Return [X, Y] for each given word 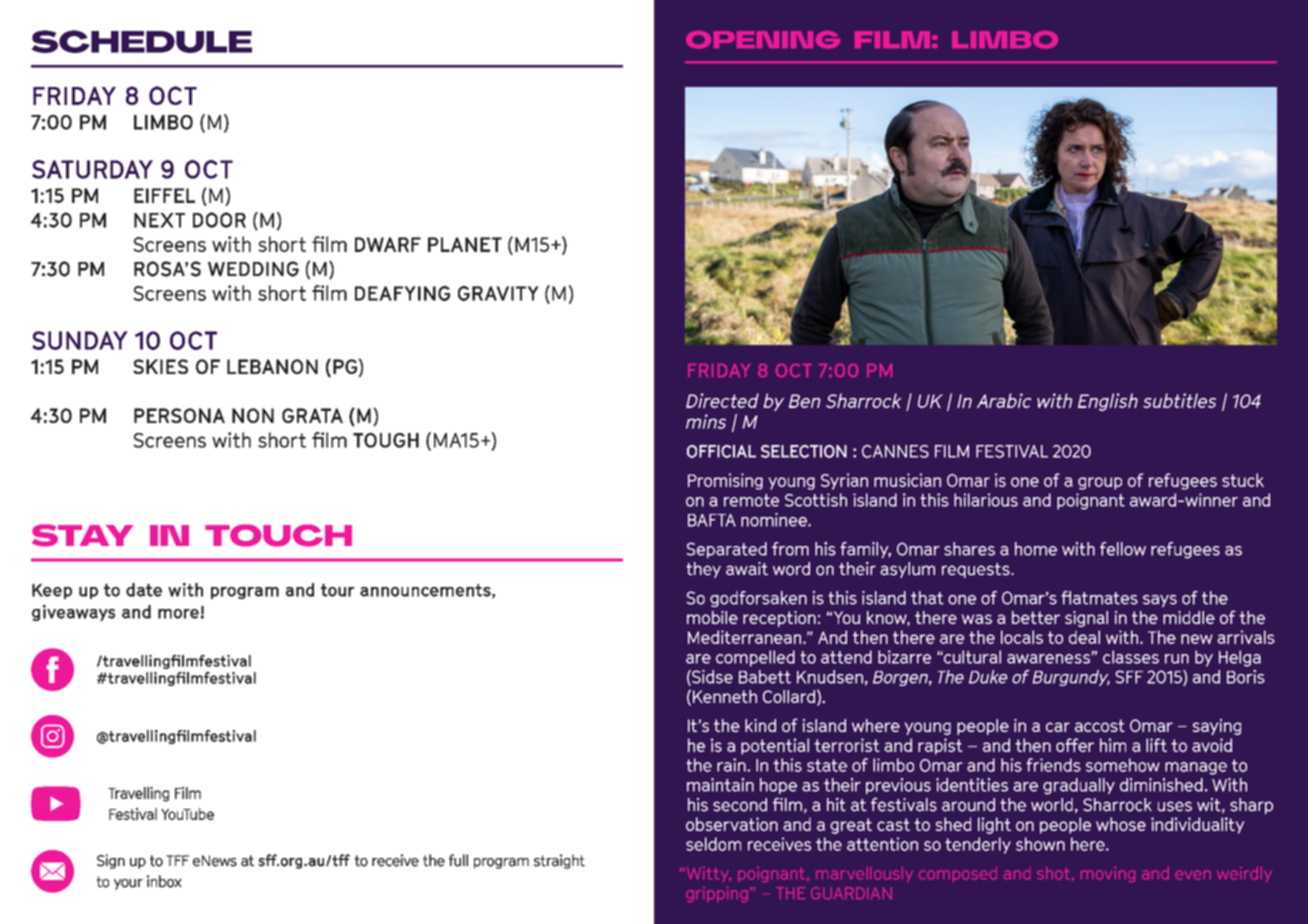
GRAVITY [498, 293]
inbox [164, 881]
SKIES [160, 366]
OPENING [763, 40]
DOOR [219, 220]
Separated [726, 550]
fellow [1123, 549]
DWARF [388, 244]
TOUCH [278, 535]
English [1108, 402]
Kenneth [725, 696]
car [1058, 727]
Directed [722, 400]
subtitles [1179, 400]
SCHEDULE [142, 41]
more [178, 614]
